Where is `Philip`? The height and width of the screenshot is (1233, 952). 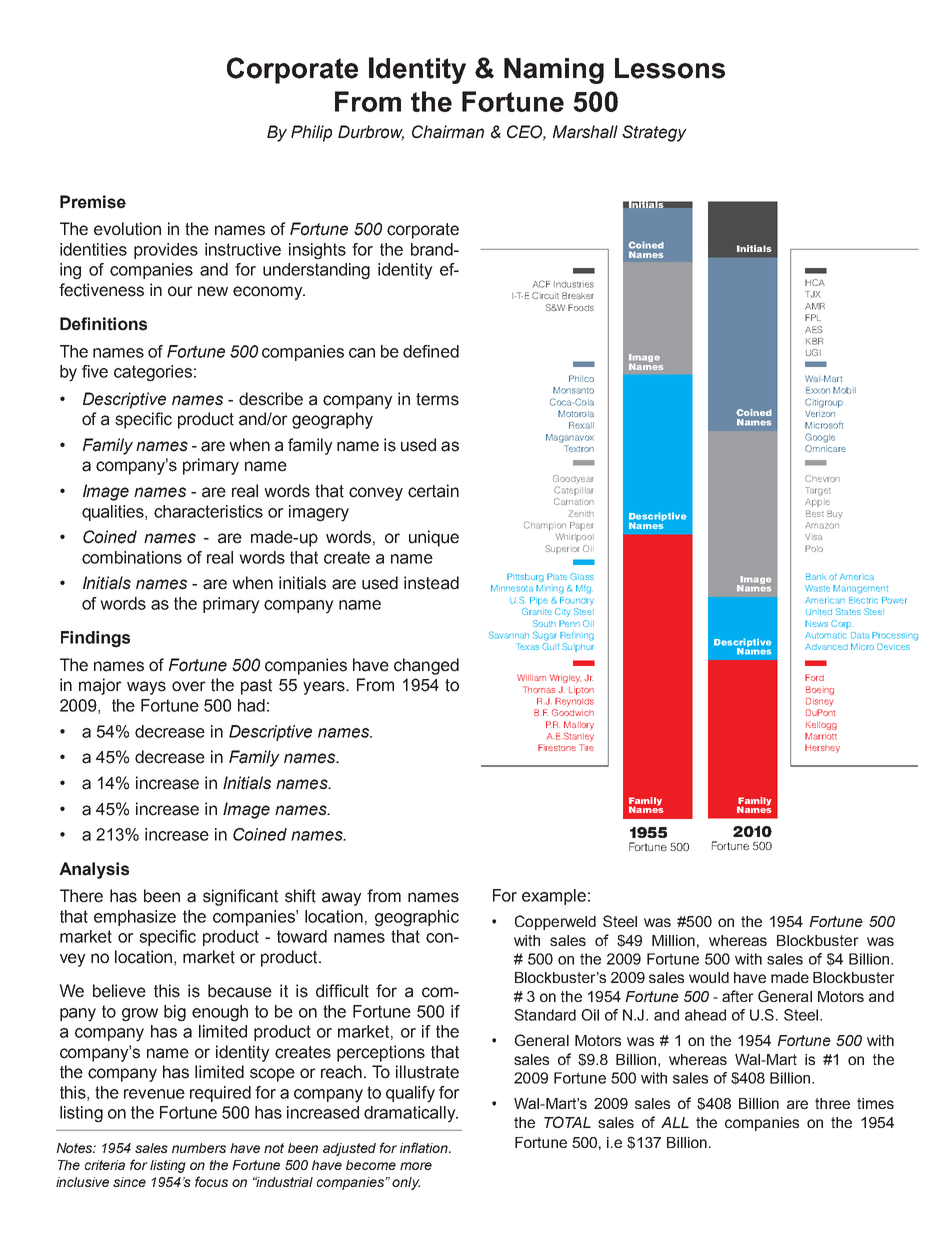 Philip is located at coordinates (311, 133).
